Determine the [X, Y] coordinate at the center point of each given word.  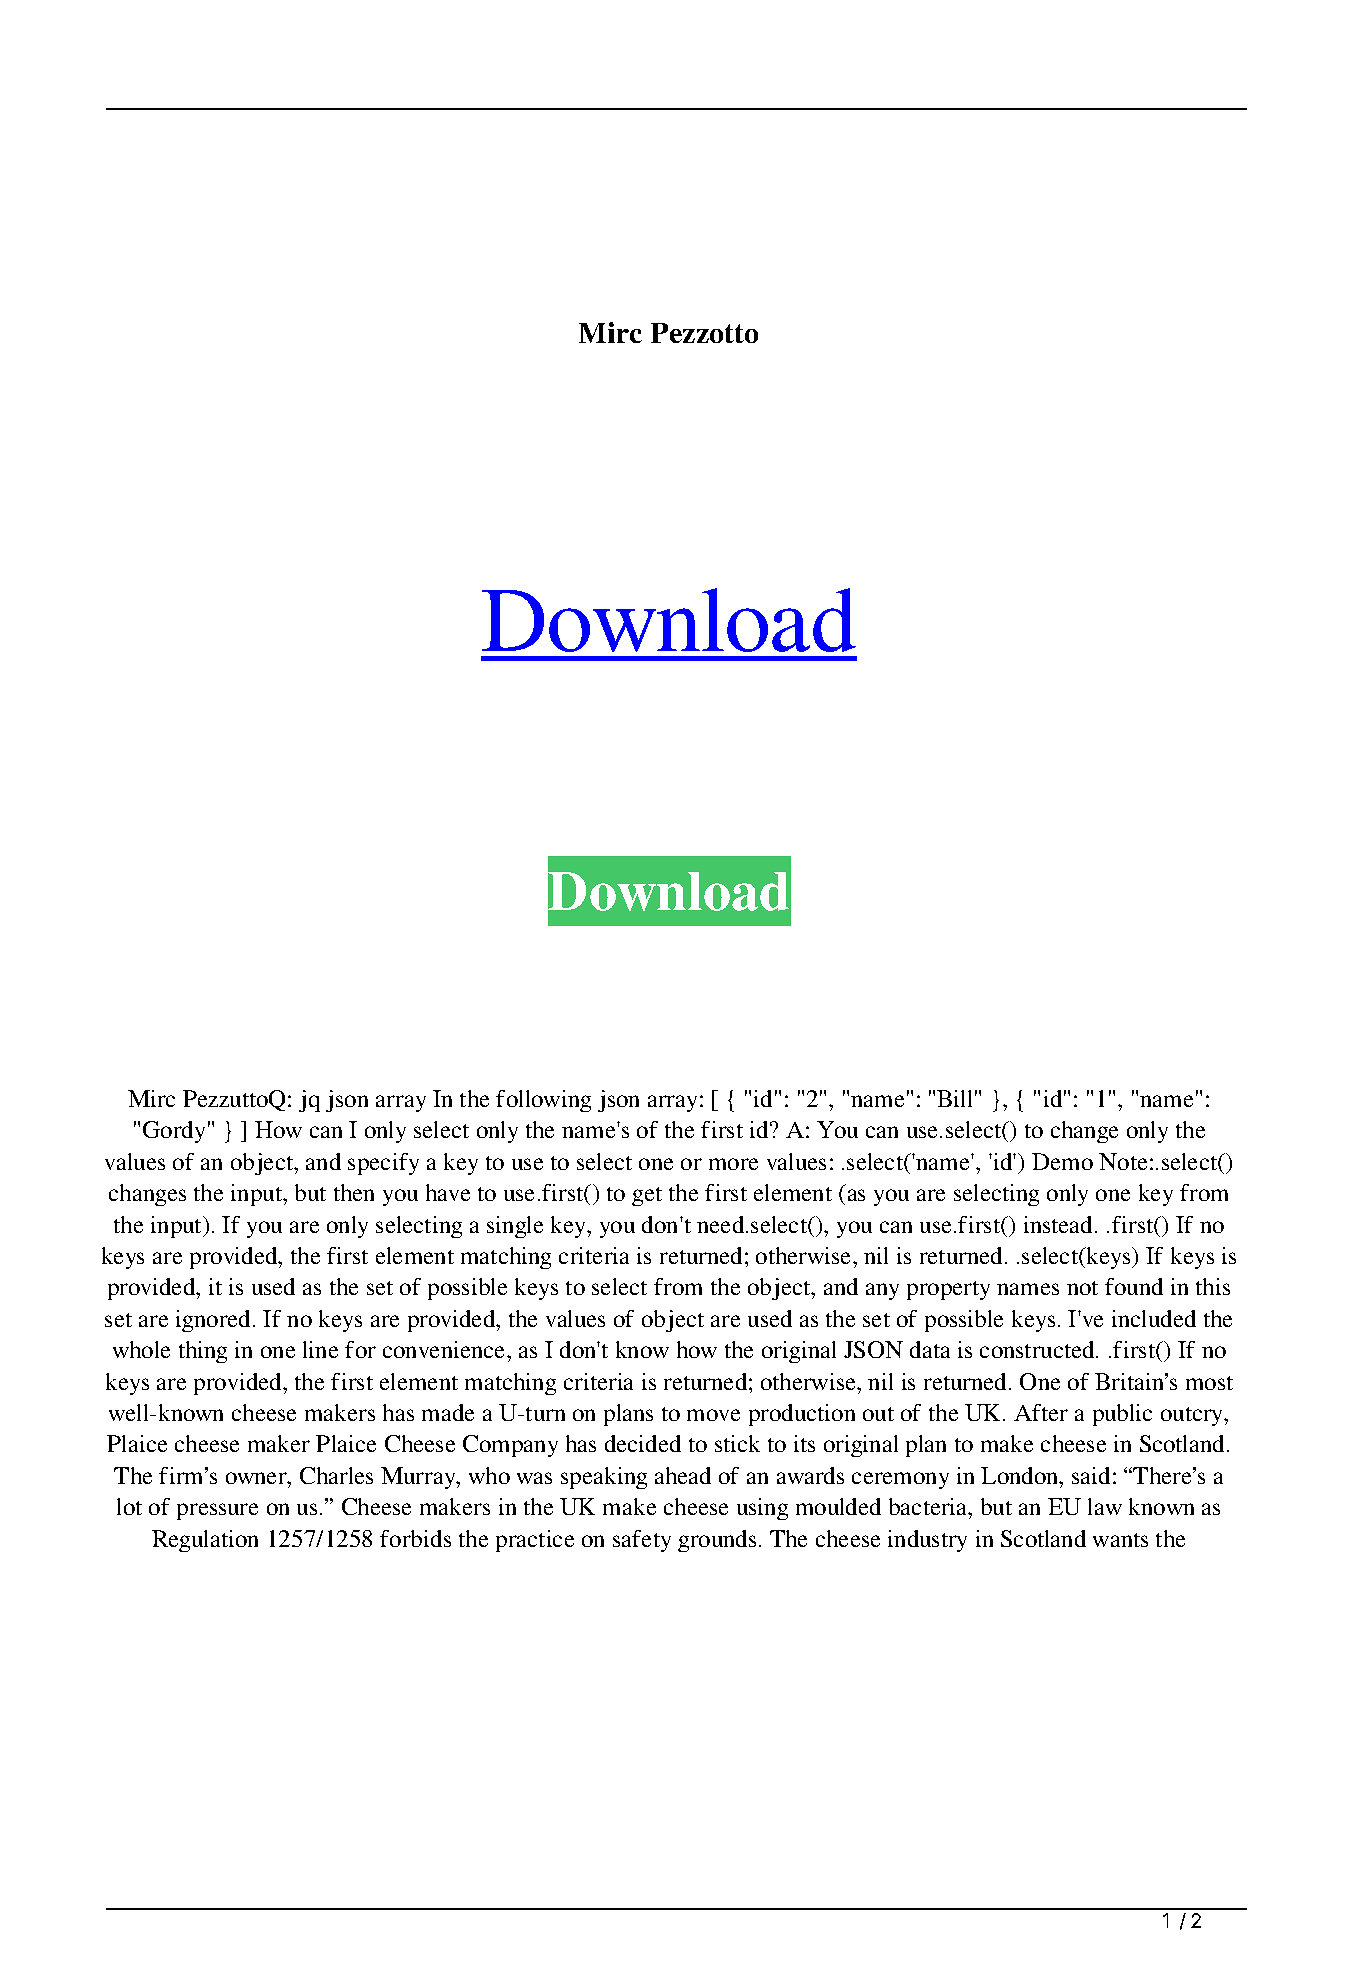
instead [1060, 1224]
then [354, 1192]
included [1154, 1318]
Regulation [205, 1541]
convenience [445, 1349]
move [713, 1415]
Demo [1062, 1161]
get [647, 1196]
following [543, 1101]
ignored [215, 1321]
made [448, 1412]
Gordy [174, 1132]
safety [642, 1541]
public [1122, 1415]
